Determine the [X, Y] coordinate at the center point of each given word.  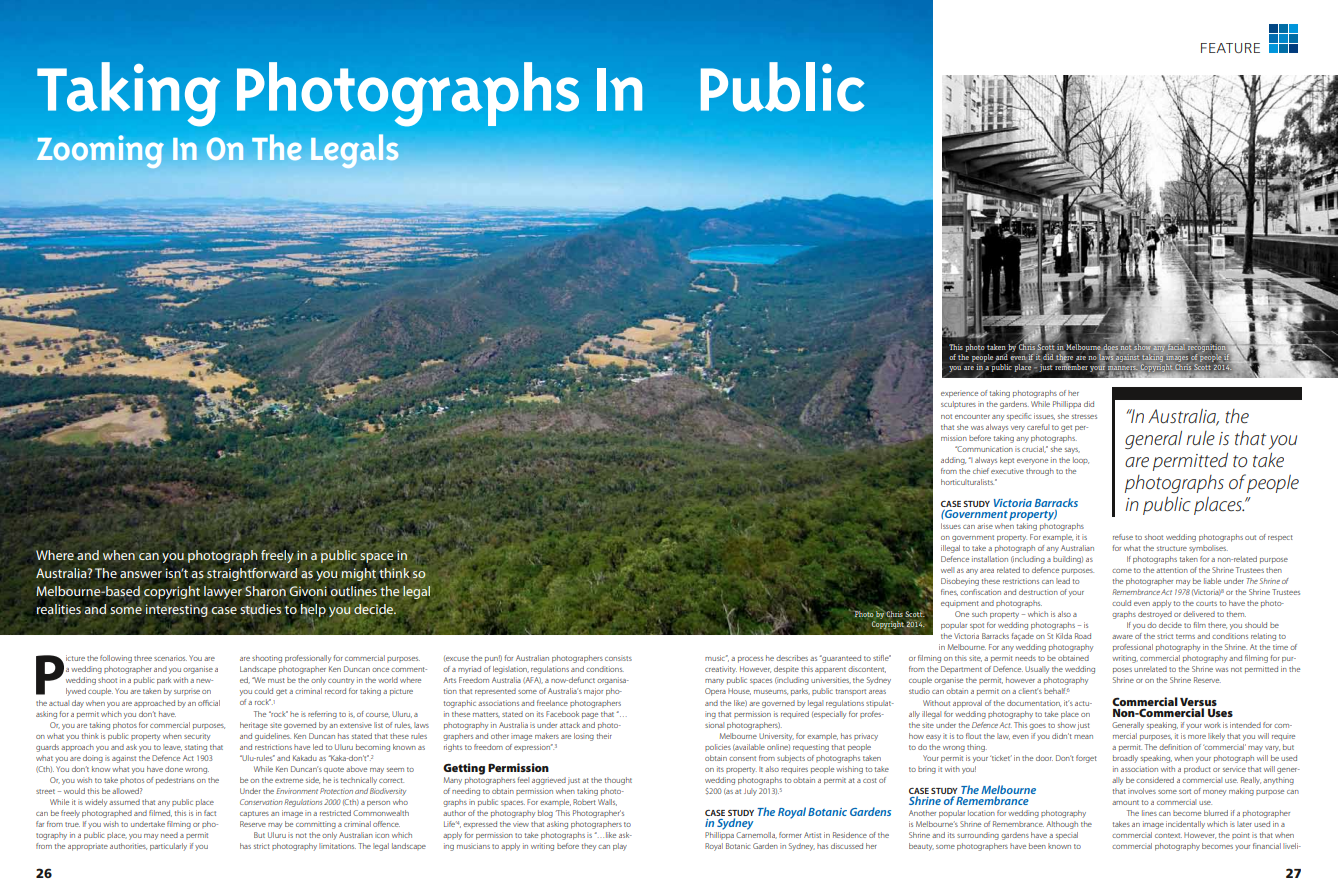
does [1111, 347]
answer [141, 574]
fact [210, 813]
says [1072, 451]
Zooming [100, 152]
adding [953, 461]
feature [1230, 48]
